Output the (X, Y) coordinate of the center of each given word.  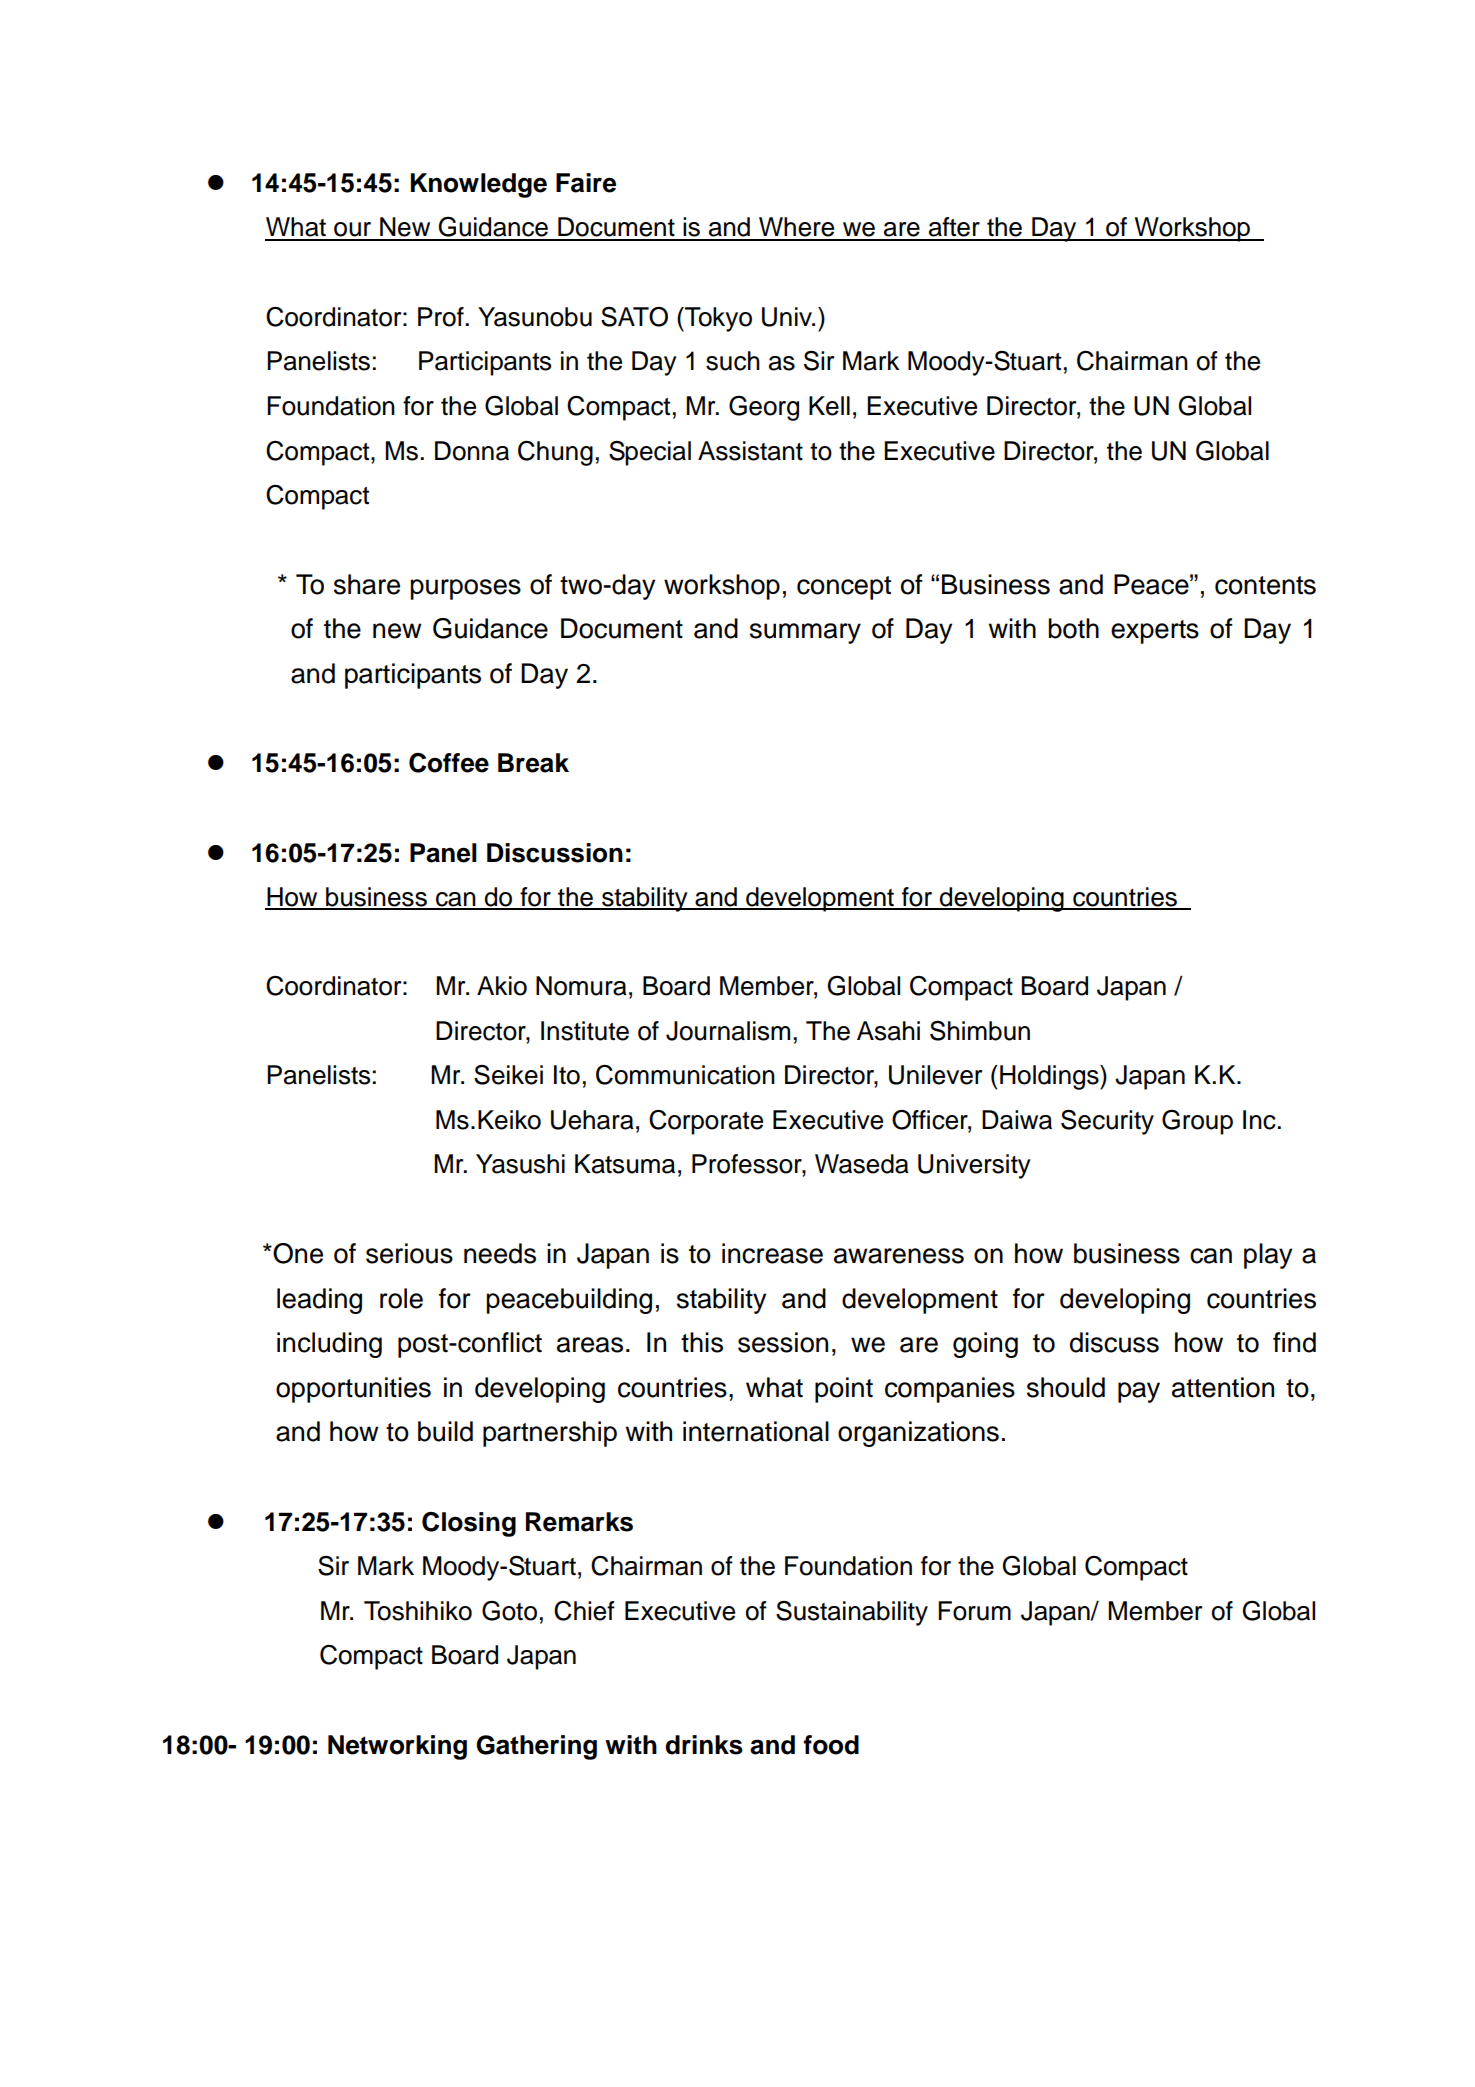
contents (1265, 585)
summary (805, 633)
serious (409, 1253)
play (1268, 1256)
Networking (397, 1747)
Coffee (449, 763)
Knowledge (479, 185)
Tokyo (717, 319)
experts (1155, 632)
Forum (974, 1611)
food (831, 1745)
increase (772, 1253)
